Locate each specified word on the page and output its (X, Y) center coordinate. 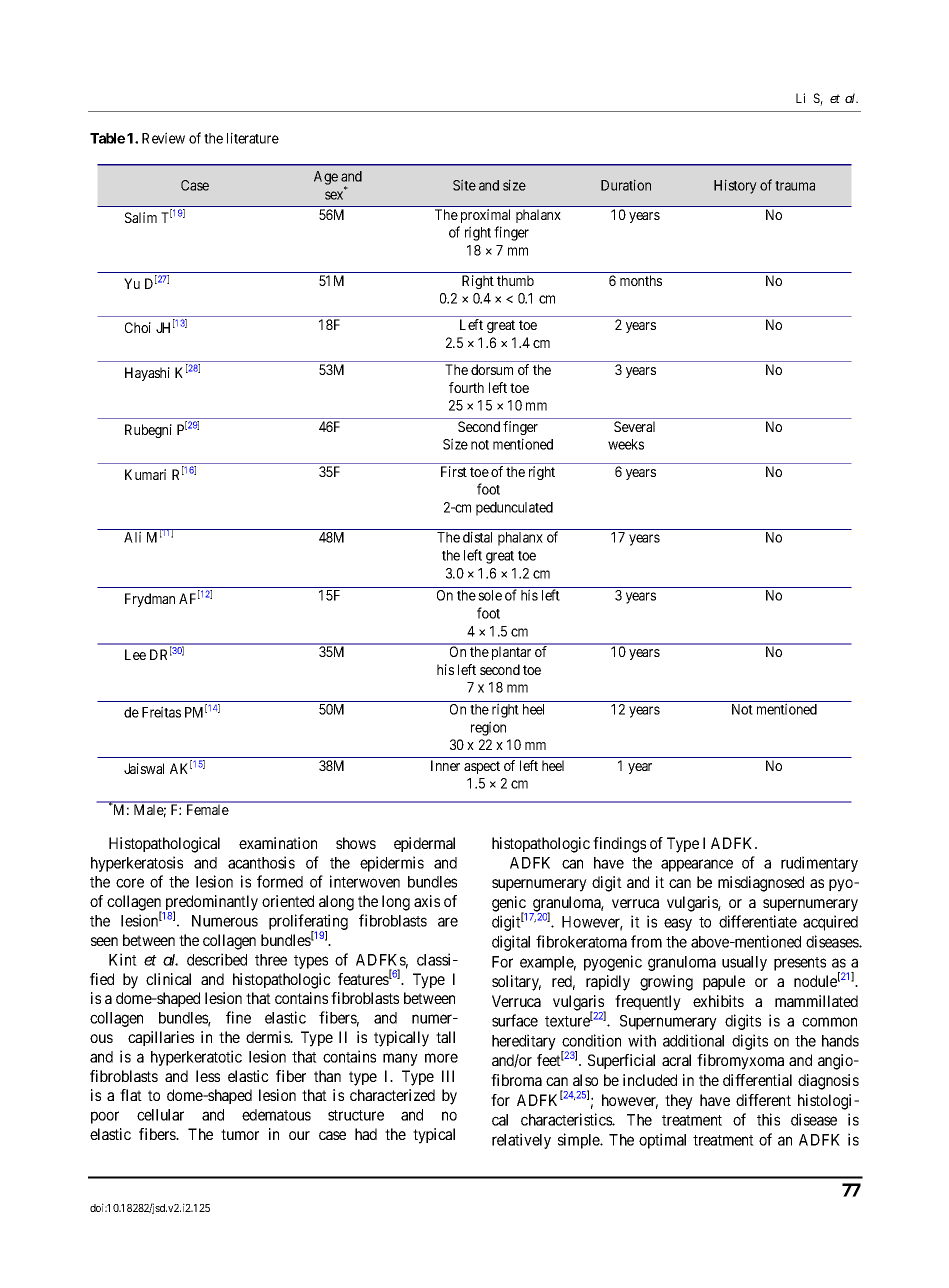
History (735, 186)
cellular (160, 1115)
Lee (135, 654)
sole (490, 595)
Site (464, 185)
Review (163, 138)
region (488, 728)
